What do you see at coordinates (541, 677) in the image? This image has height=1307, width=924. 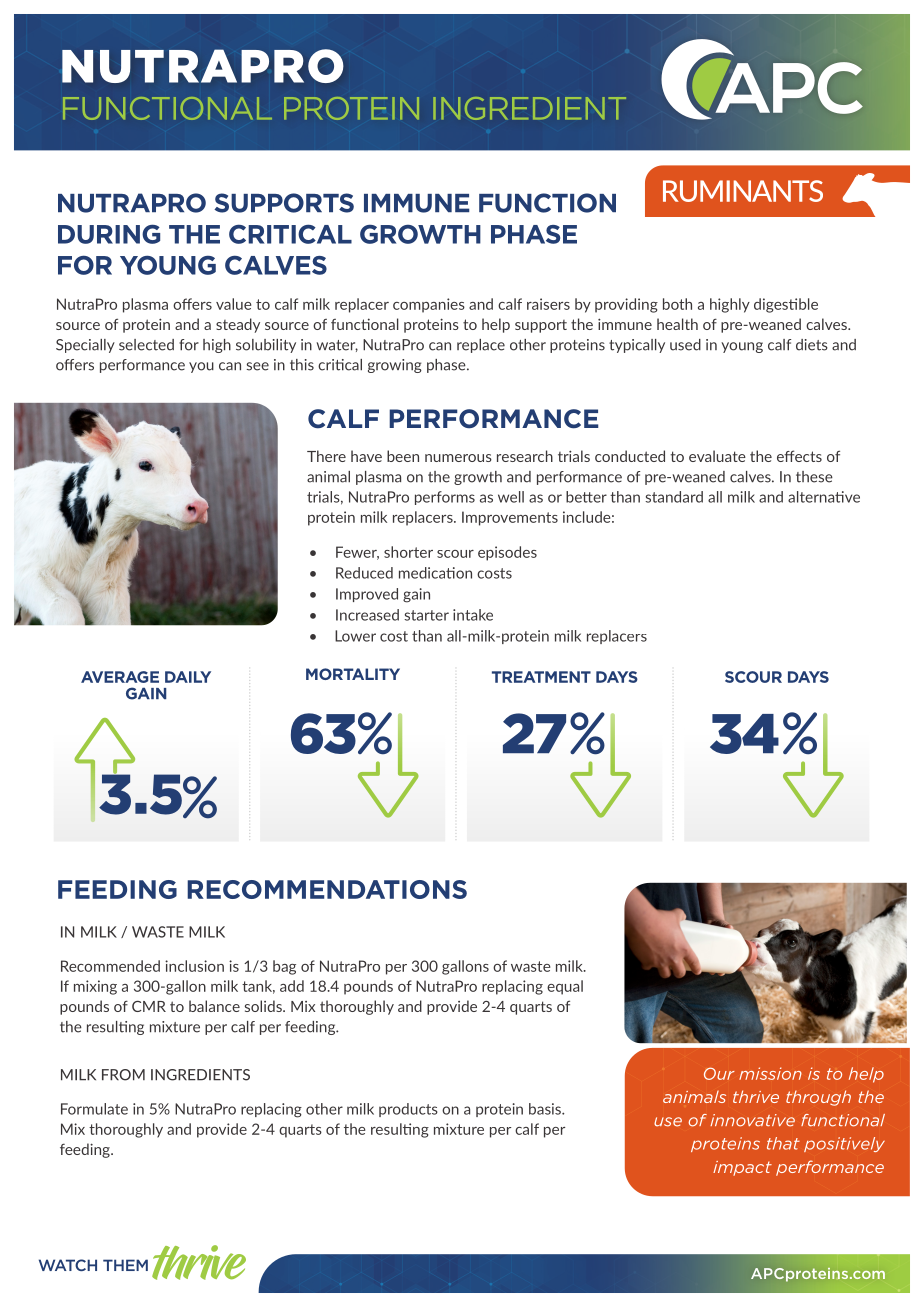 I see `TREATMENT` at bounding box center [541, 677].
